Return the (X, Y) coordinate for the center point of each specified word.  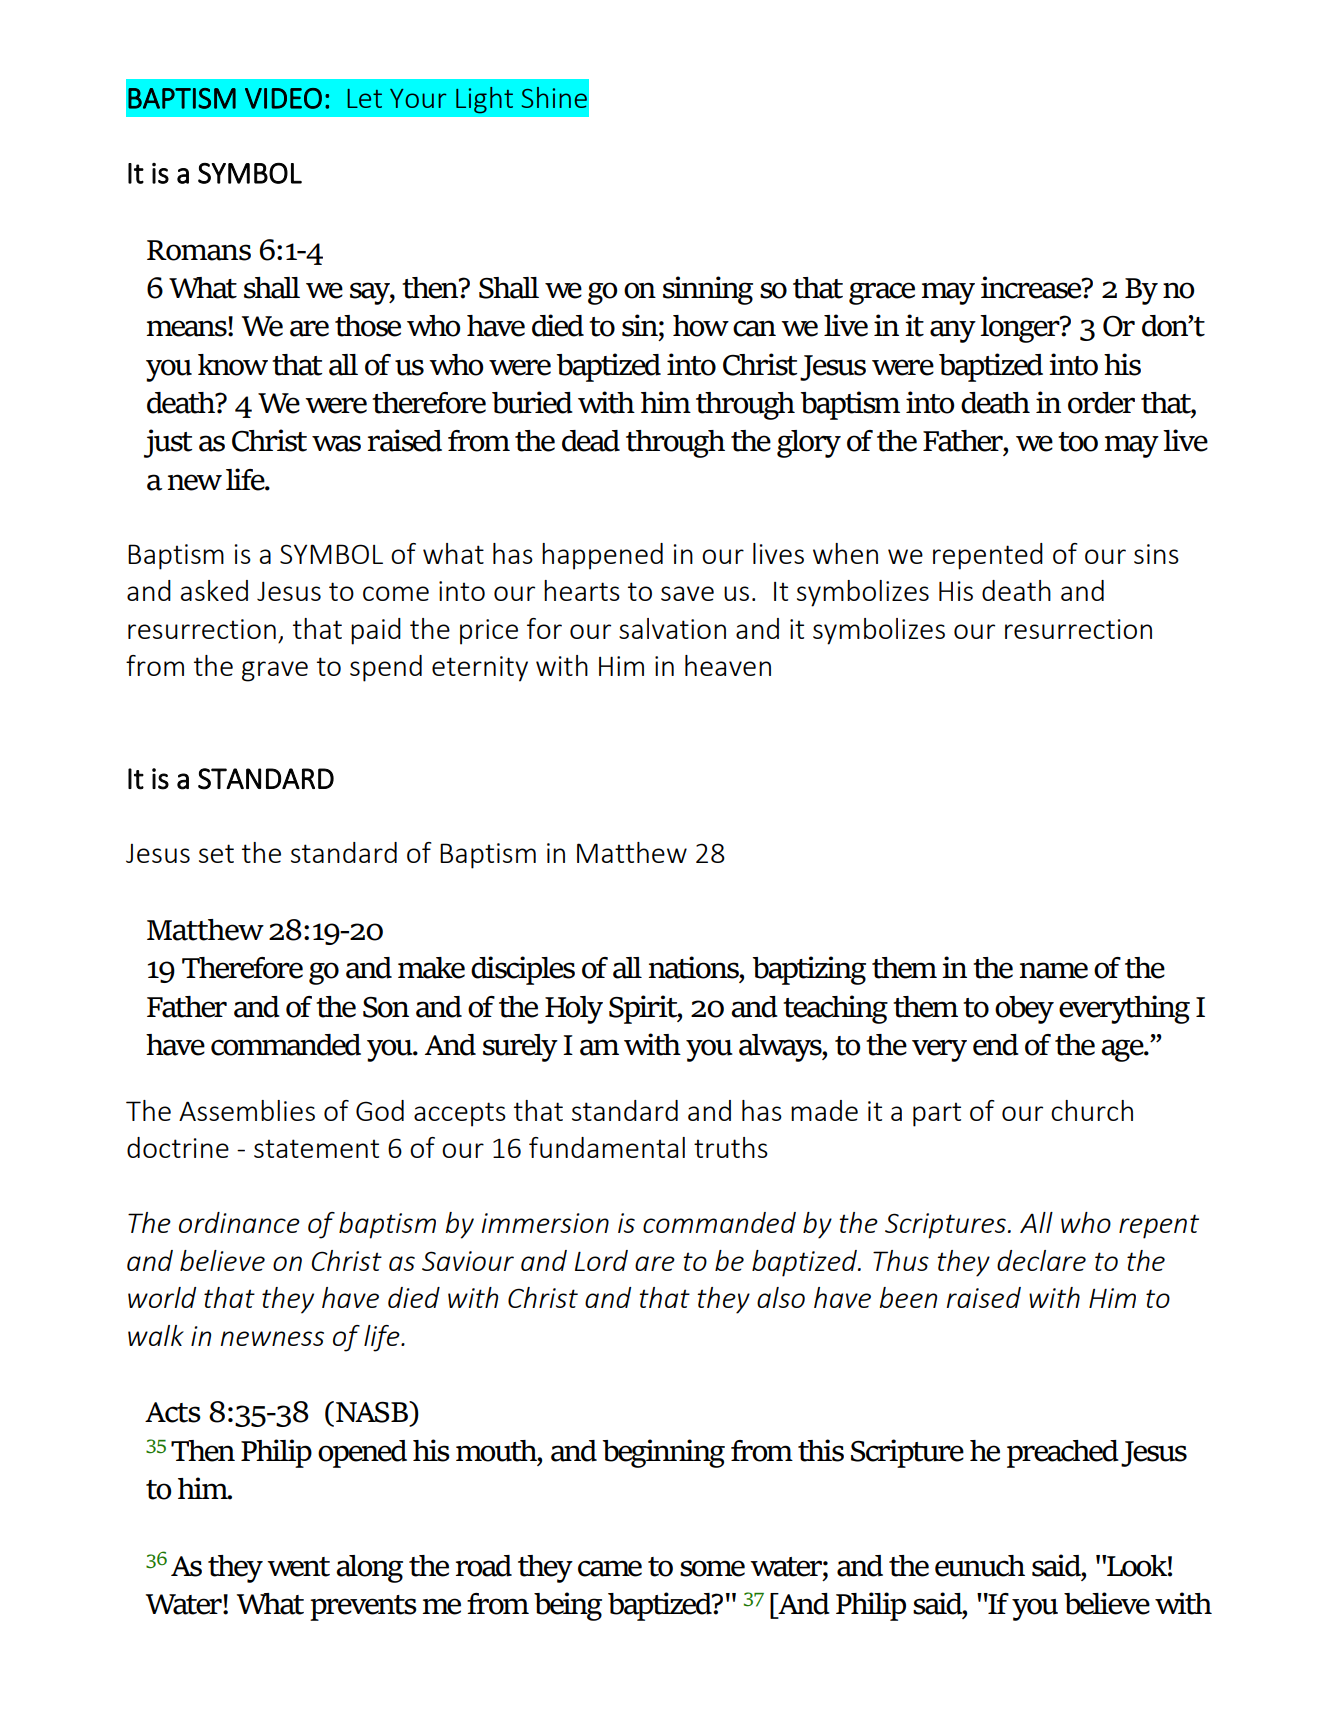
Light (484, 100)
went (298, 1567)
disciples (523, 970)
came (610, 1568)
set (216, 853)
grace (882, 293)
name (1053, 970)
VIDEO (283, 98)
